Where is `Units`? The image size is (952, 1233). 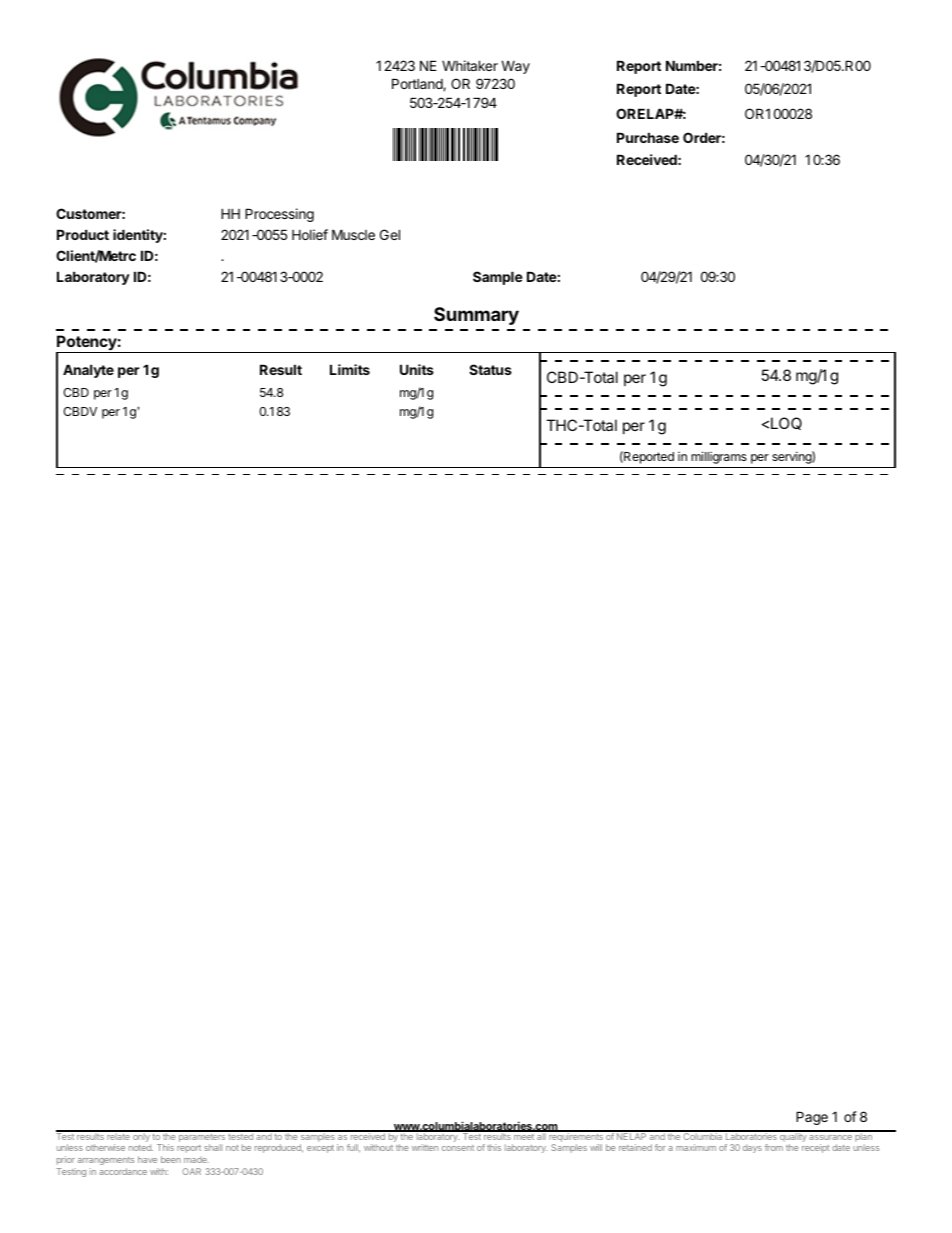 Units is located at coordinates (417, 369).
